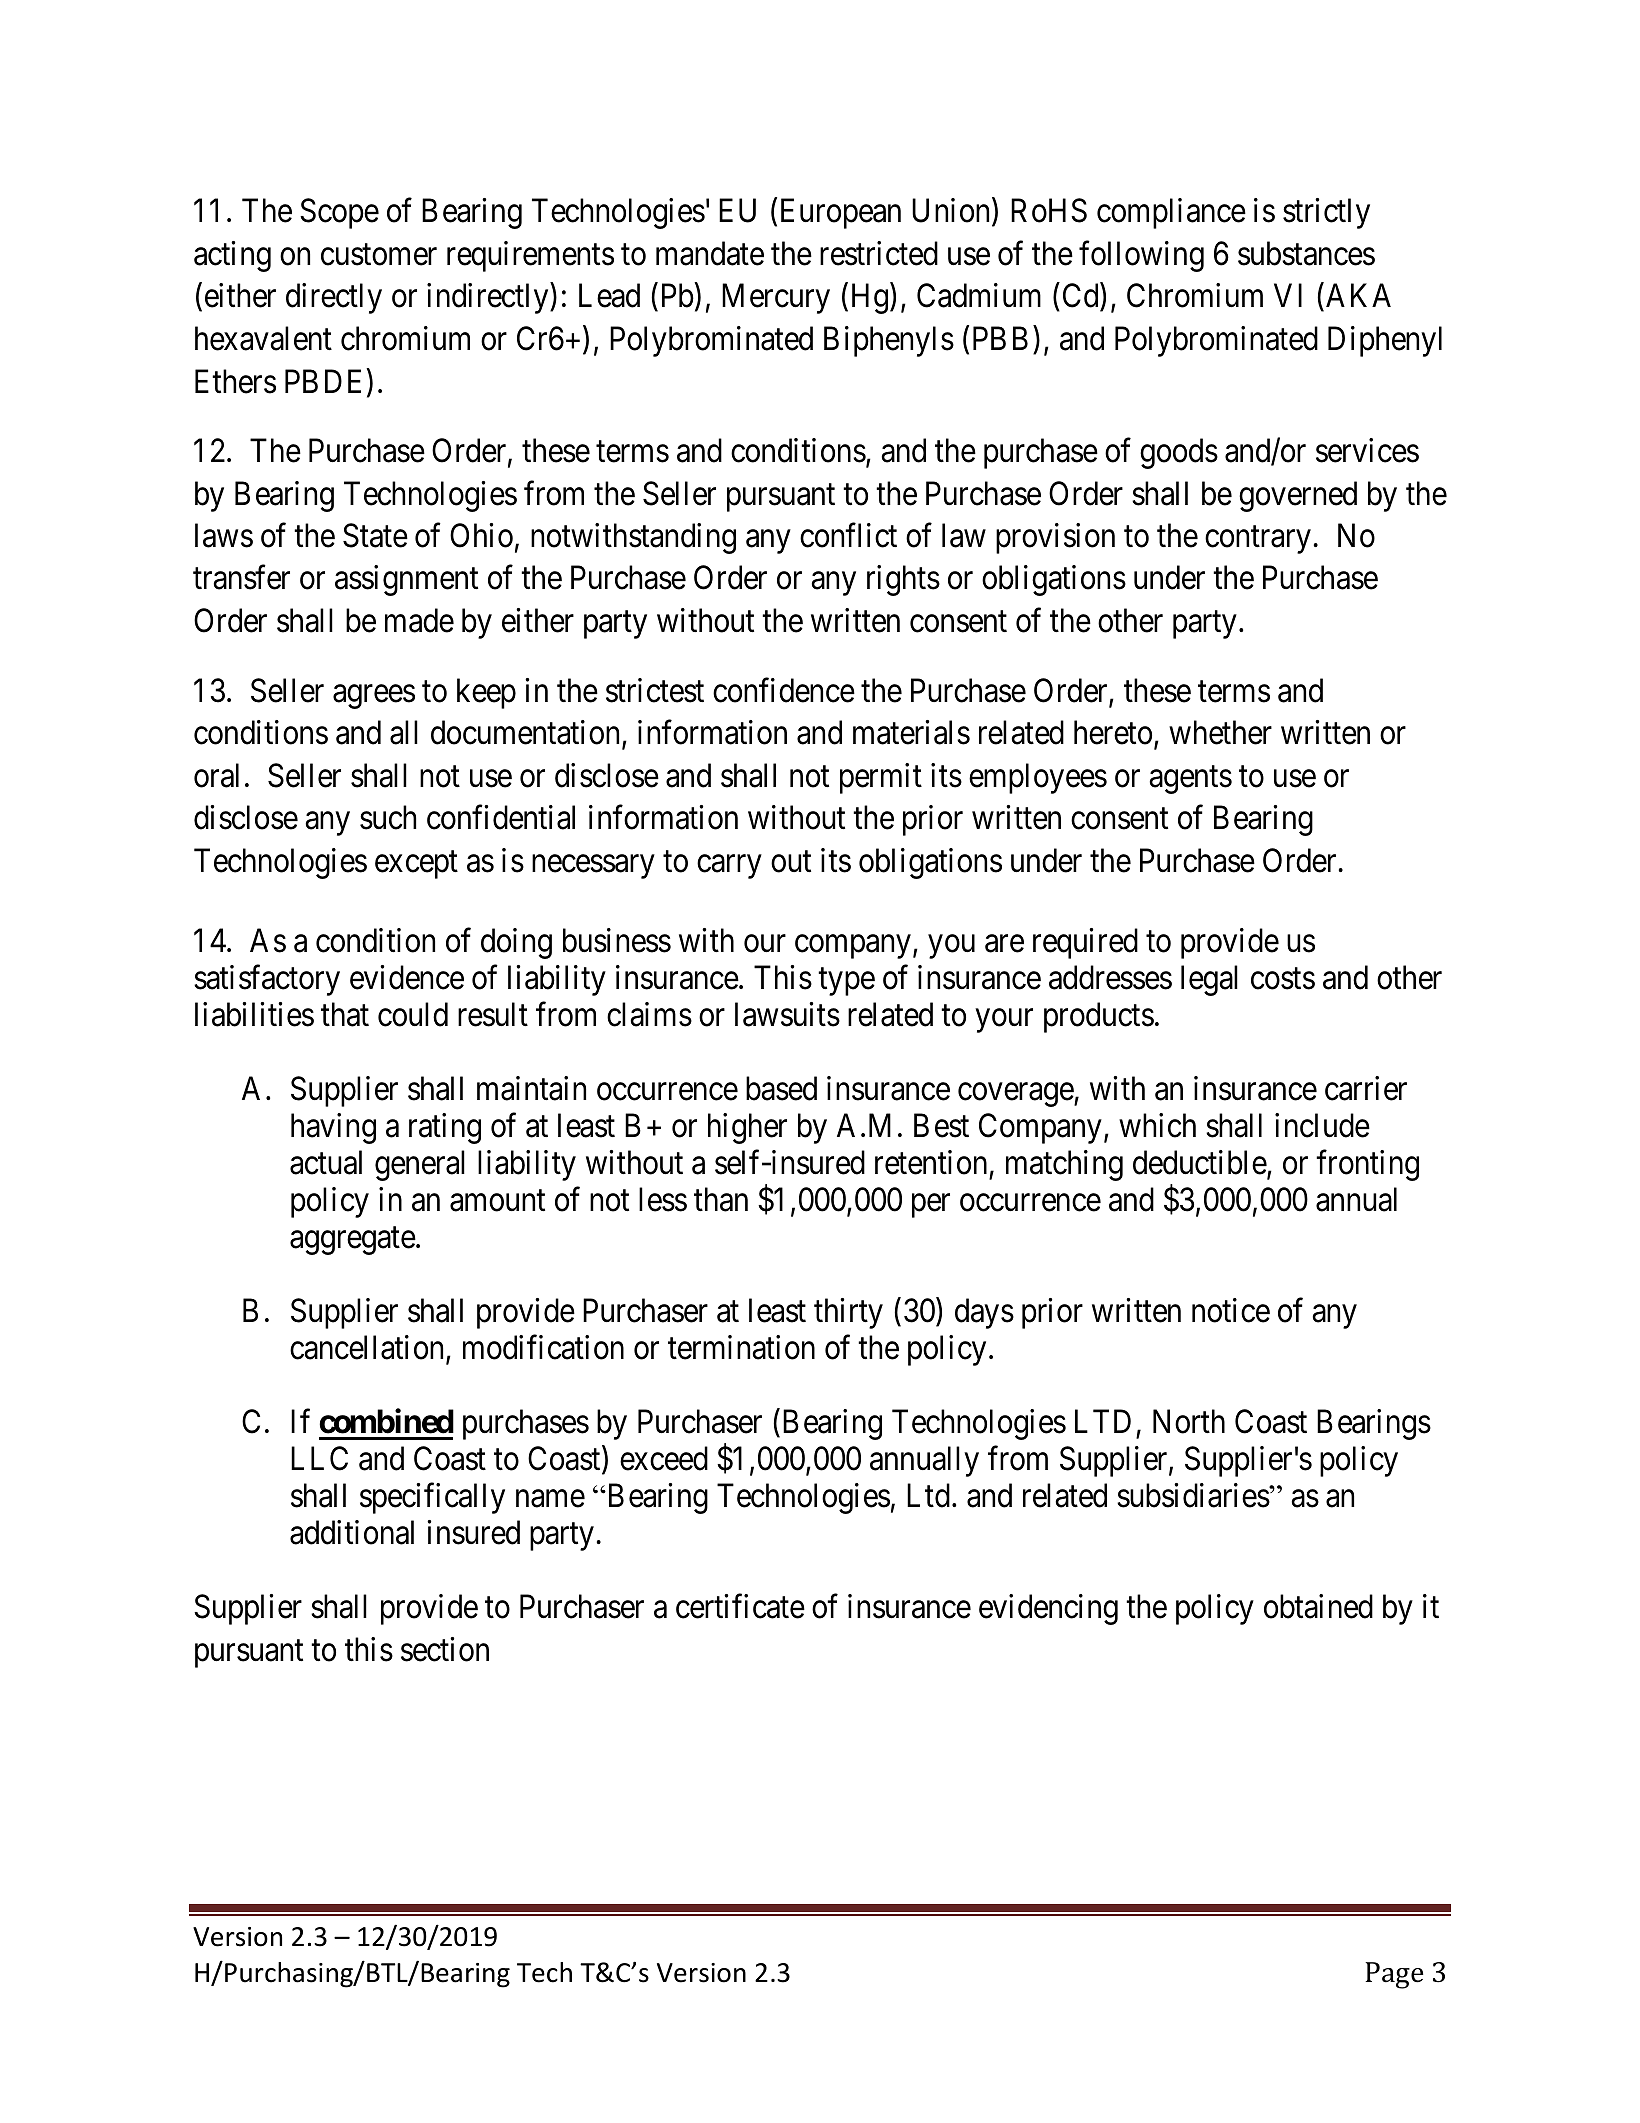  Describe the element at coordinates (740, 1606) in the screenshot. I see `certificate` at that location.
